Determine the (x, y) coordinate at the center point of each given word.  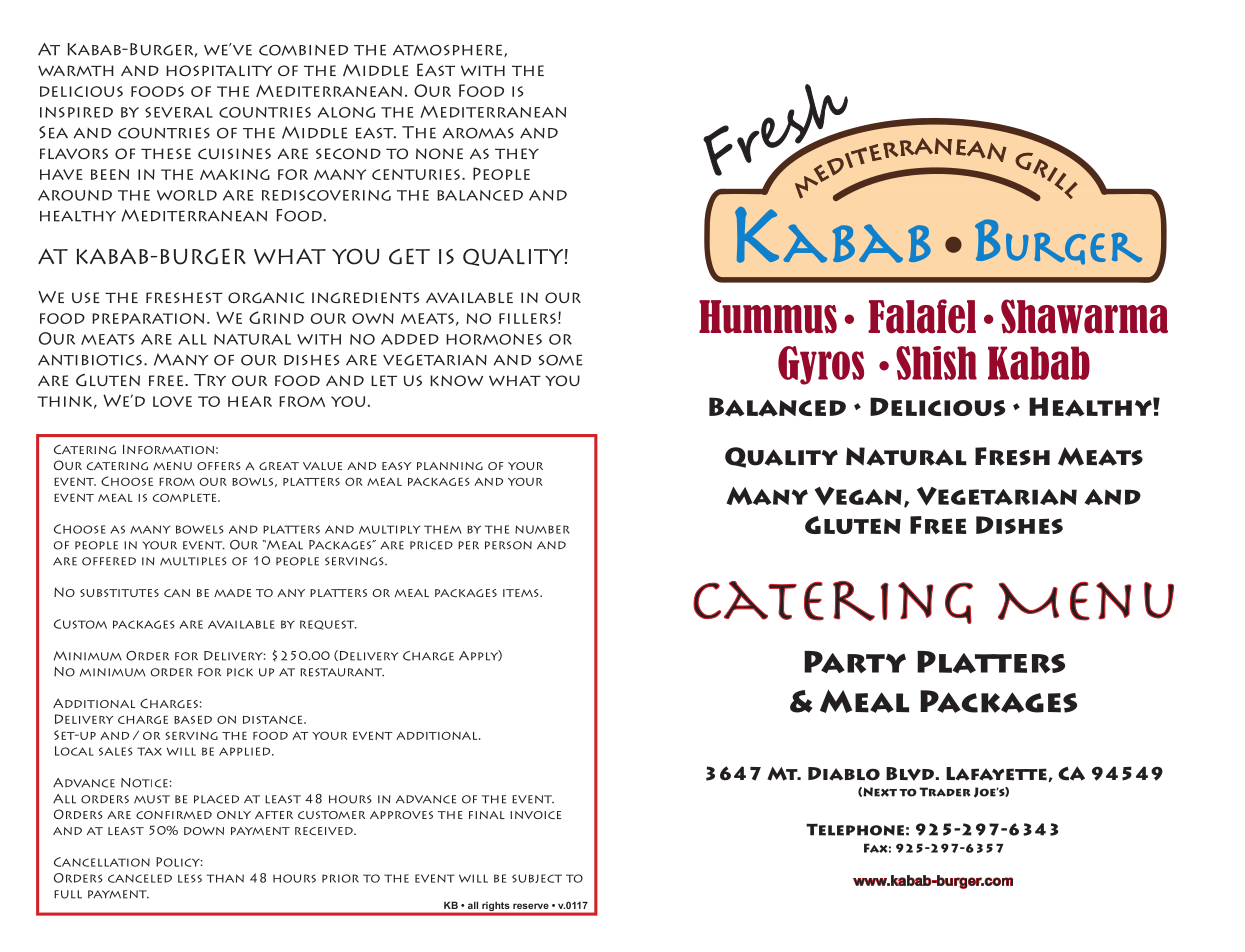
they (517, 153)
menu (172, 466)
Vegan (858, 496)
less (190, 878)
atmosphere (449, 50)
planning (450, 466)
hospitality (219, 70)
